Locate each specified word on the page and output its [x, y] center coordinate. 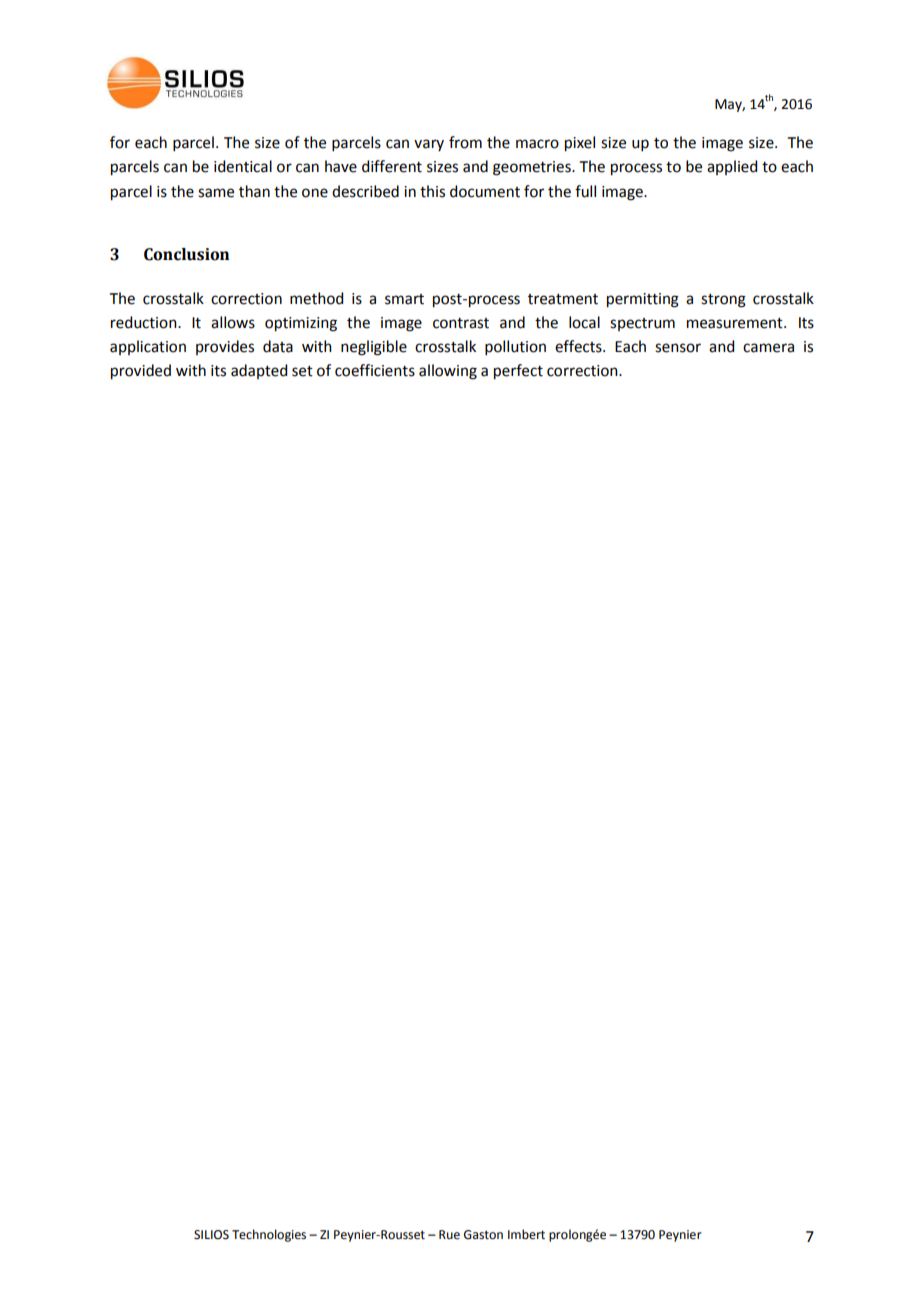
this [432, 191]
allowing [448, 372]
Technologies [269, 1235]
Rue [449, 1235]
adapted [259, 371]
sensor [678, 348]
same [216, 193]
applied [732, 167]
